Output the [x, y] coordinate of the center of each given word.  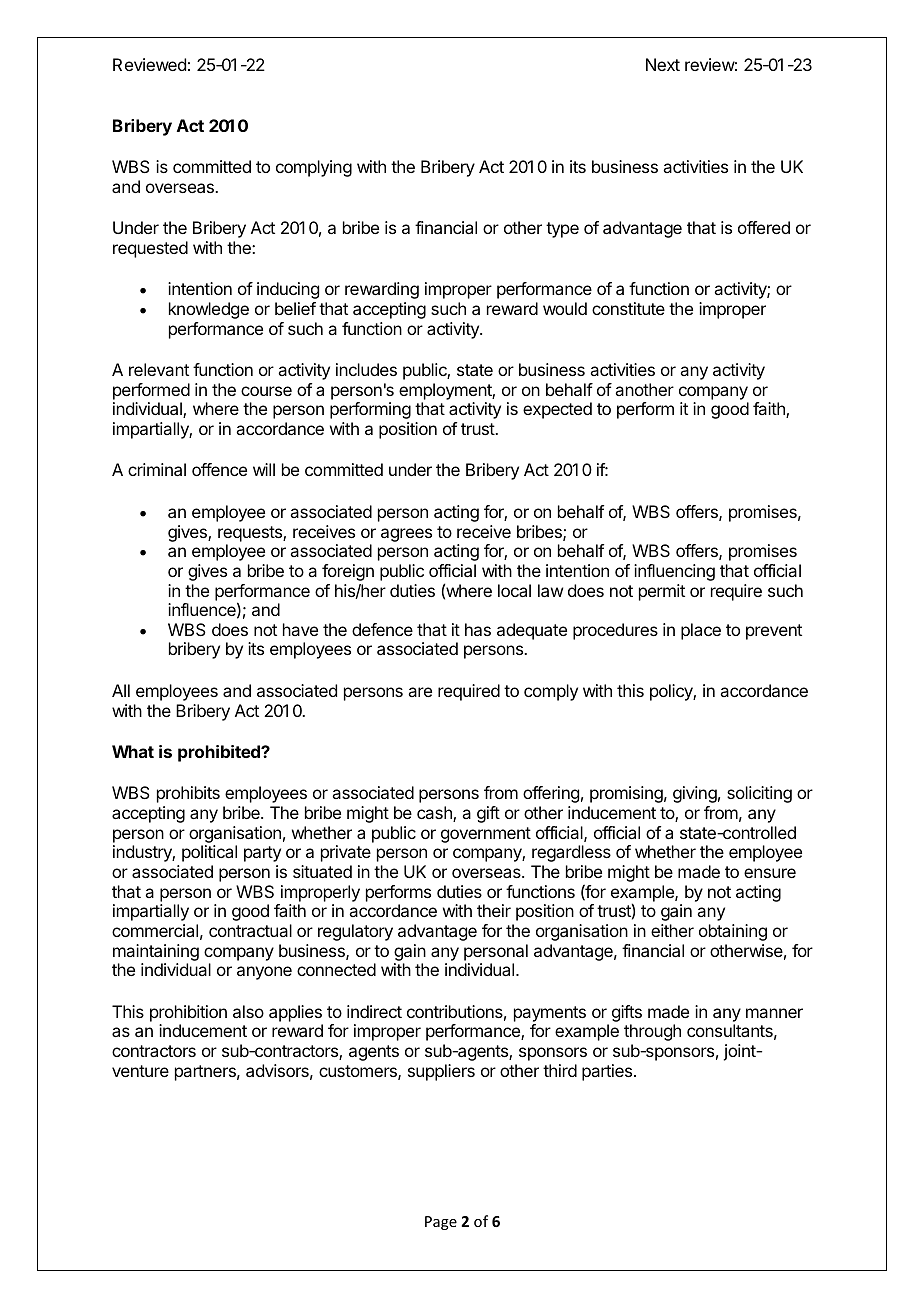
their [494, 910]
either [672, 930]
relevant [159, 369]
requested [150, 249]
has [478, 629]
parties [608, 1072]
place [701, 631]
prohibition [188, 1013]
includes [366, 369]
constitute [628, 308]
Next [663, 64]
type [562, 230]
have [300, 629]
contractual [250, 930]
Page [441, 1223]
